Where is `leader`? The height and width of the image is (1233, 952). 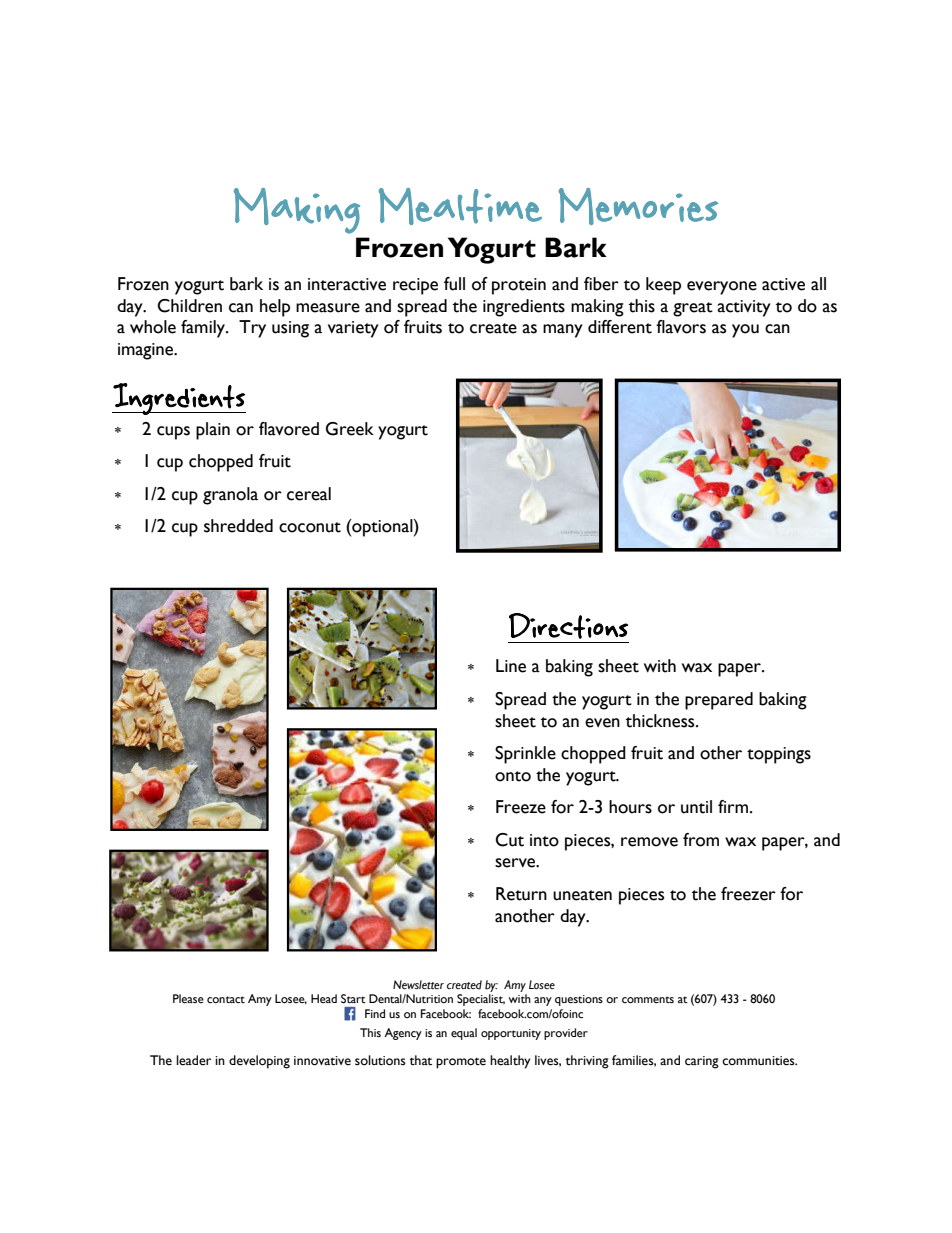
leader is located at coordinates (193, 1060).
